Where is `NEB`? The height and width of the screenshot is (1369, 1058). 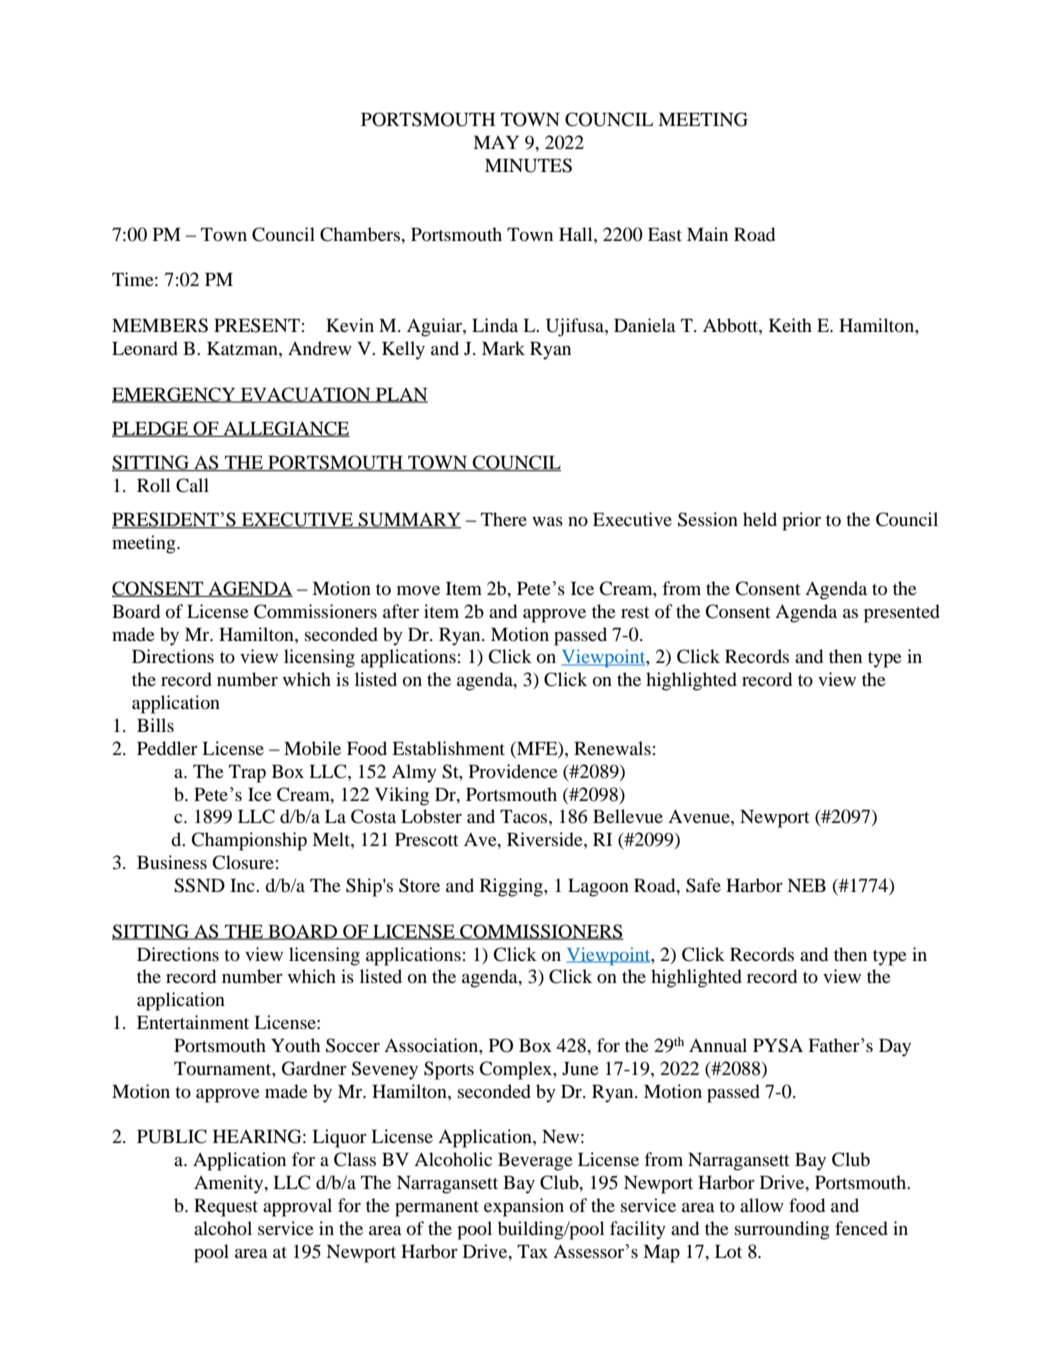
NEB is located at coordinates (806, 885).
